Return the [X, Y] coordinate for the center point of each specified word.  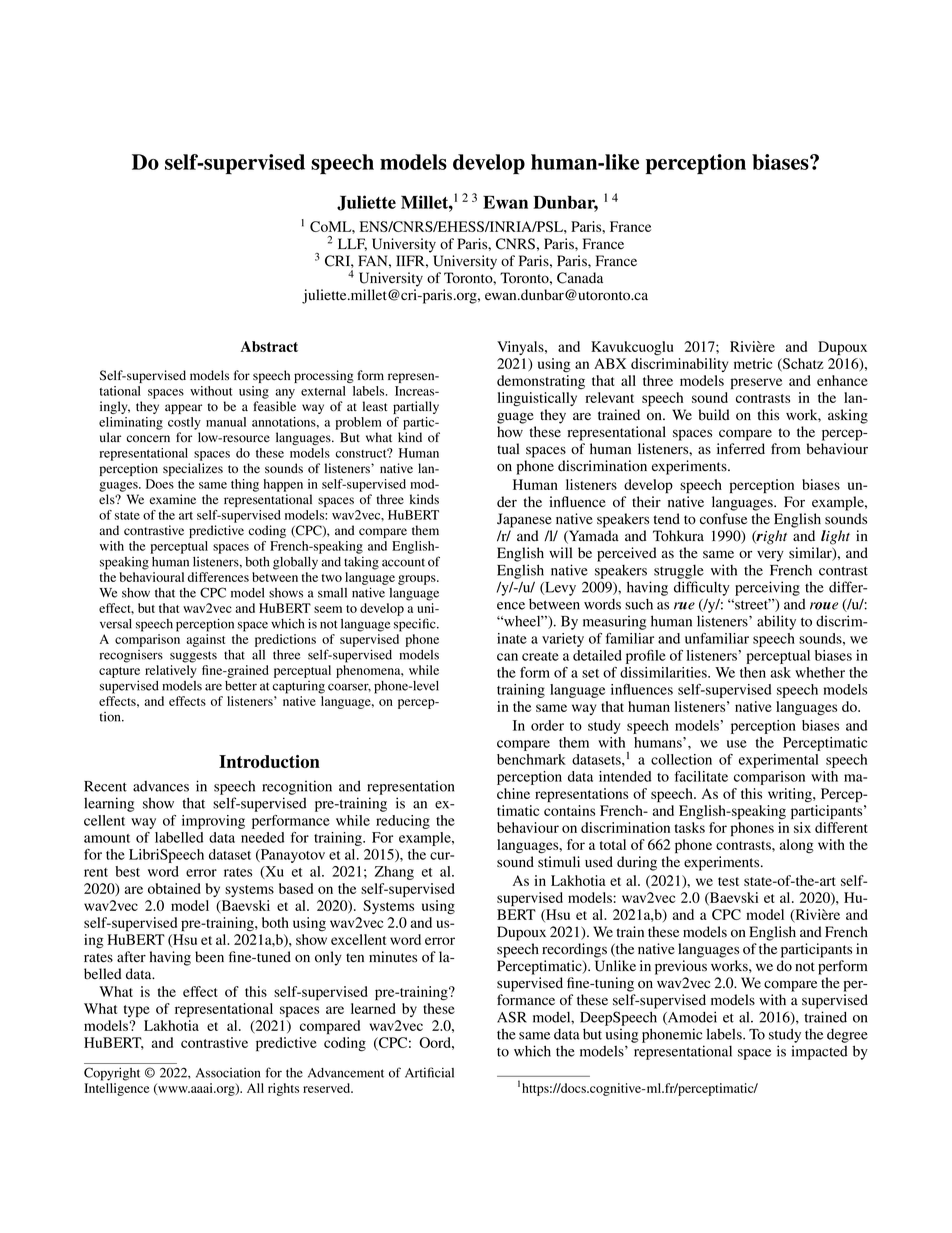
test [728, 881]
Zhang [394, 873]
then [753, 672]
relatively [171, 671]
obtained [174, 888]
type [137, 1011]
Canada [580, 278]
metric [753, 363]
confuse [723, 519]
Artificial [429, 1072]
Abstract [269, 346]
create [540, 656]
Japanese [524, 520]
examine [173, 499]
